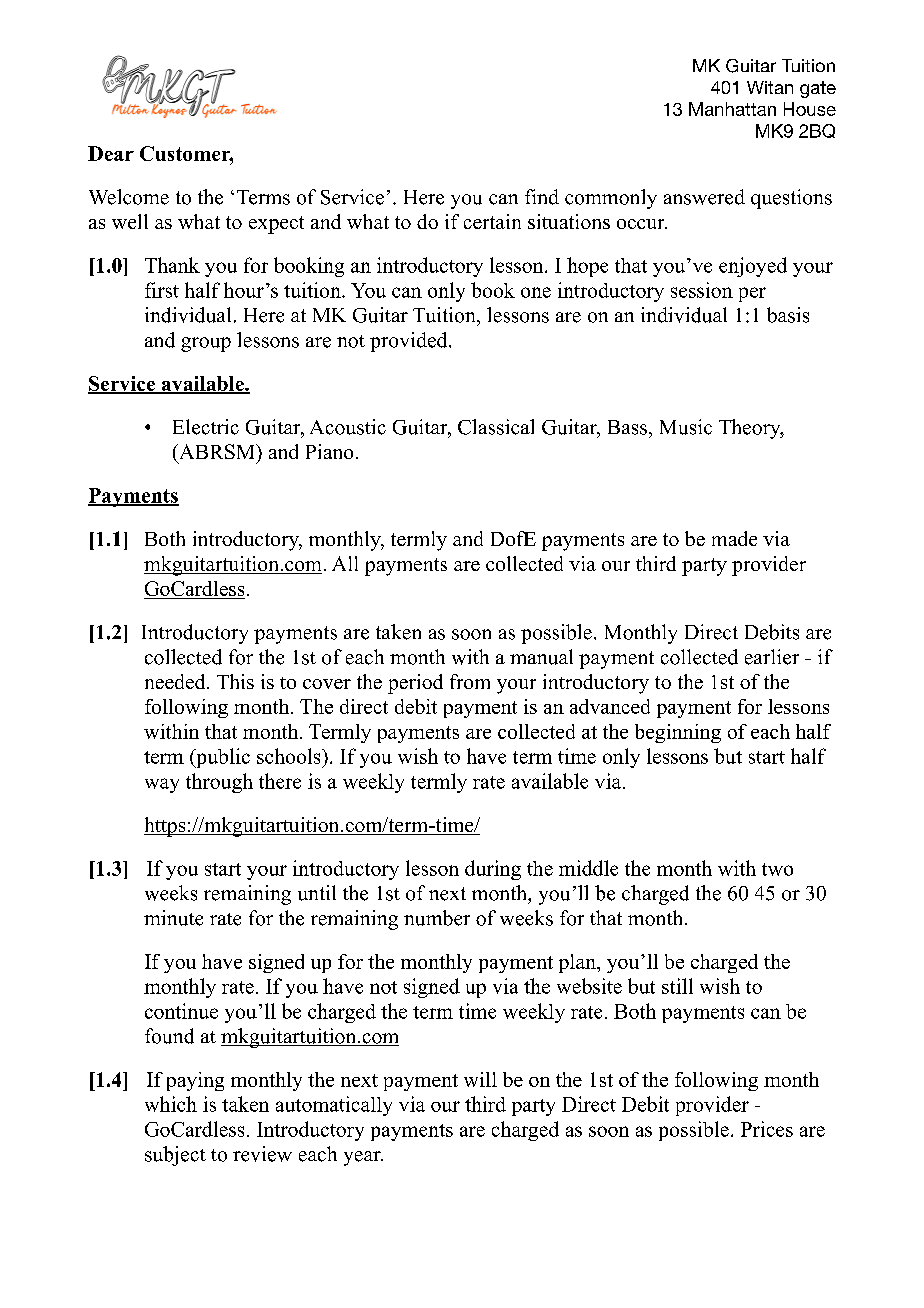 The image size is (924, 1308). Describe the element at coordinates (493, 870) in the screenshot. I see `during` at that location.
